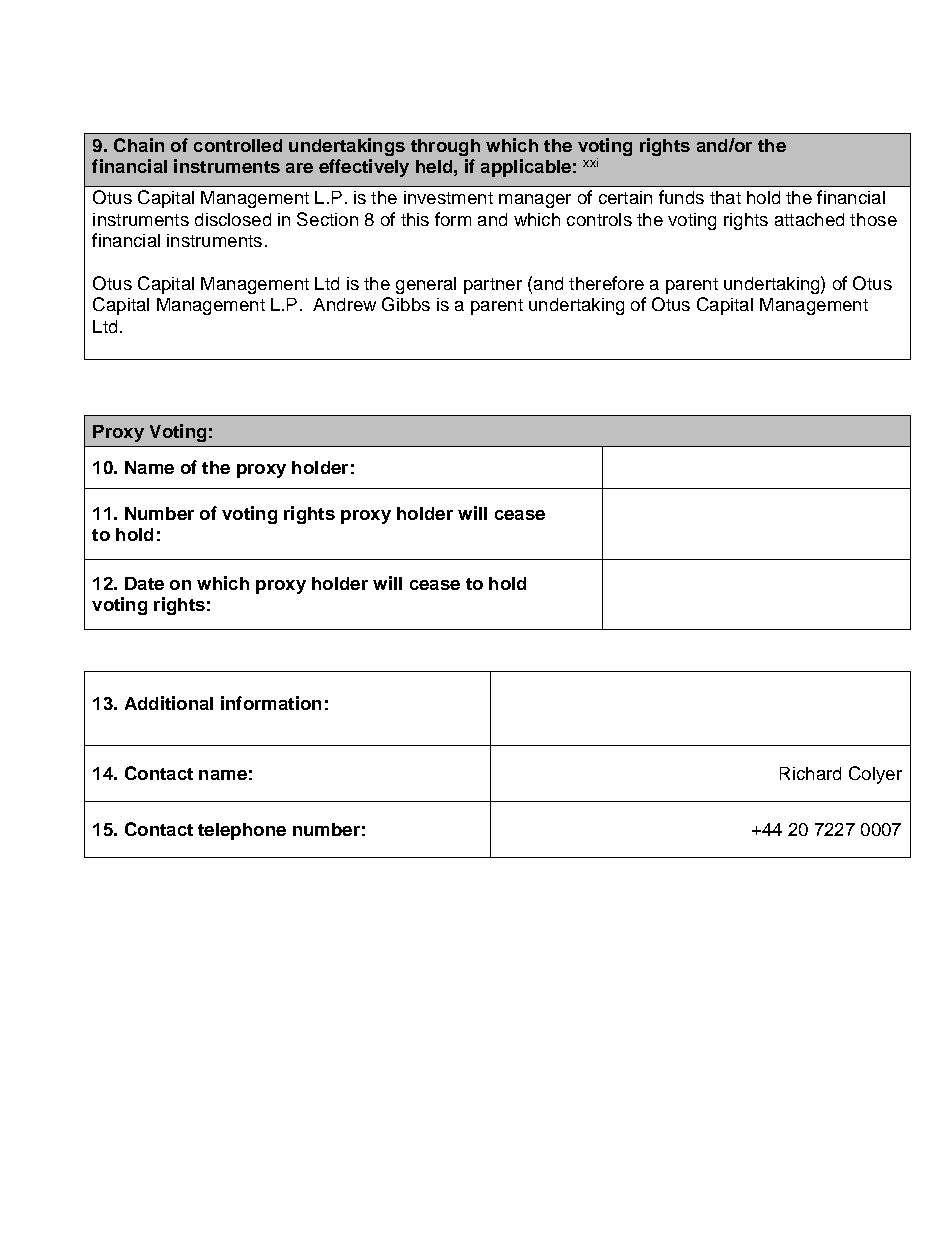 The image size is (952, 1233). I want to click on telephone, so click(242, 831).
